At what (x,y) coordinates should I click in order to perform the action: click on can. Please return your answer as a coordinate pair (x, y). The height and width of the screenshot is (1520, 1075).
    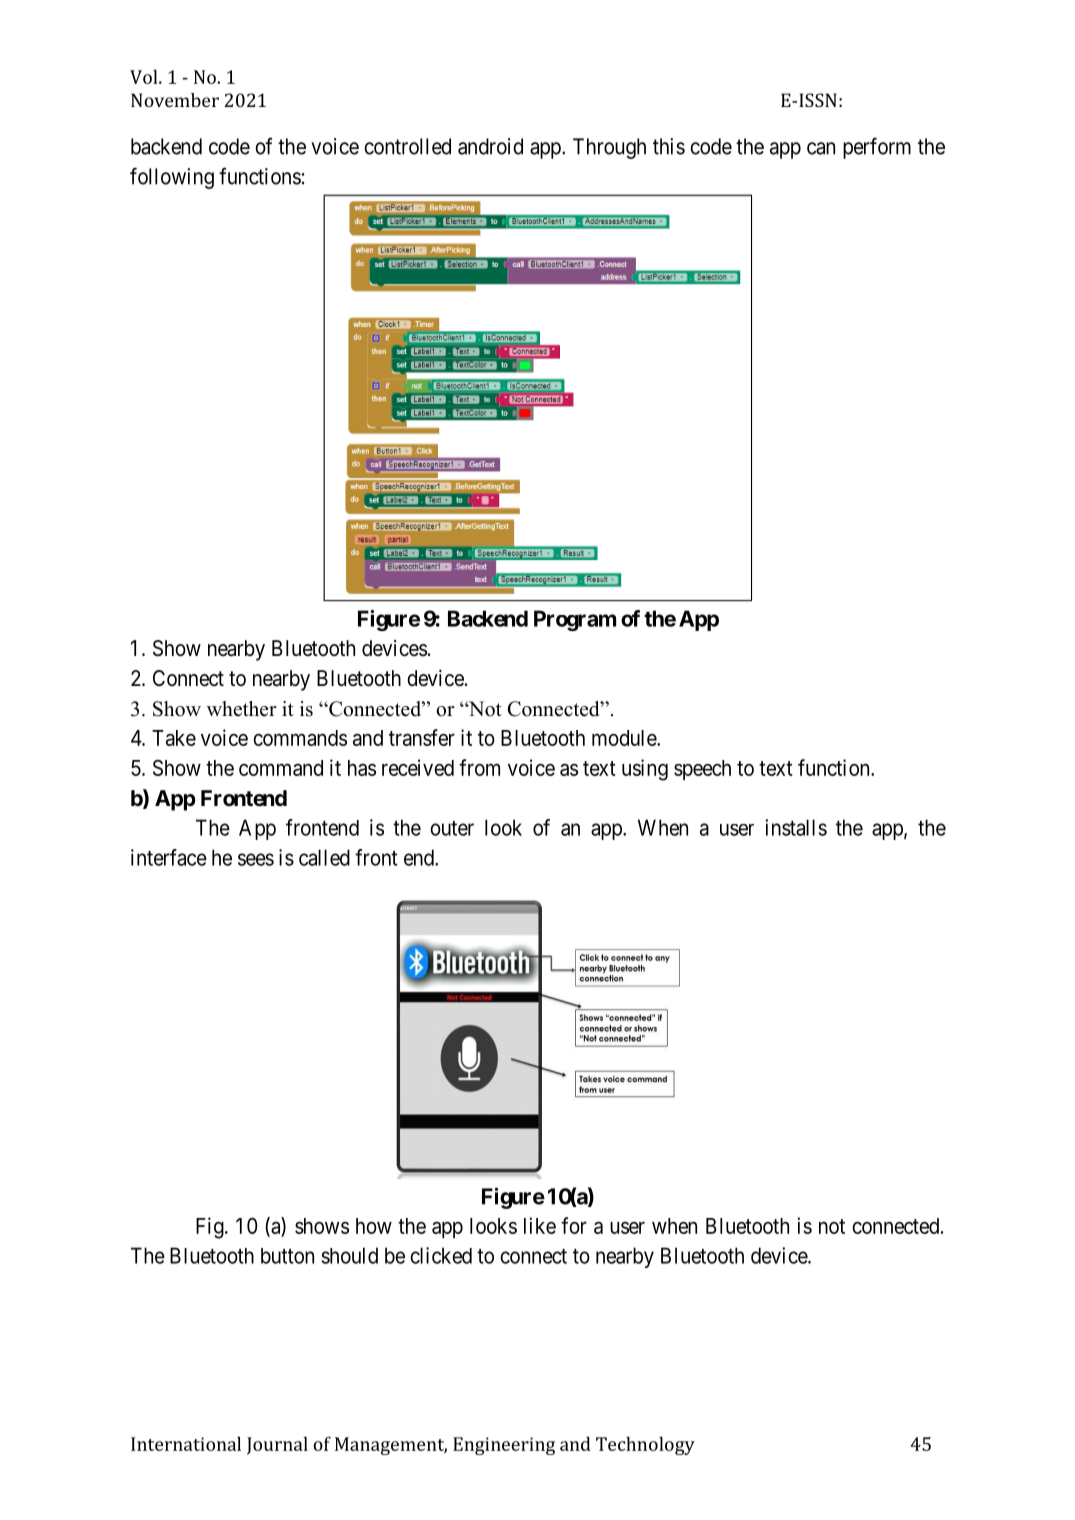
    Looking at the image, I should click on (821, 148).
